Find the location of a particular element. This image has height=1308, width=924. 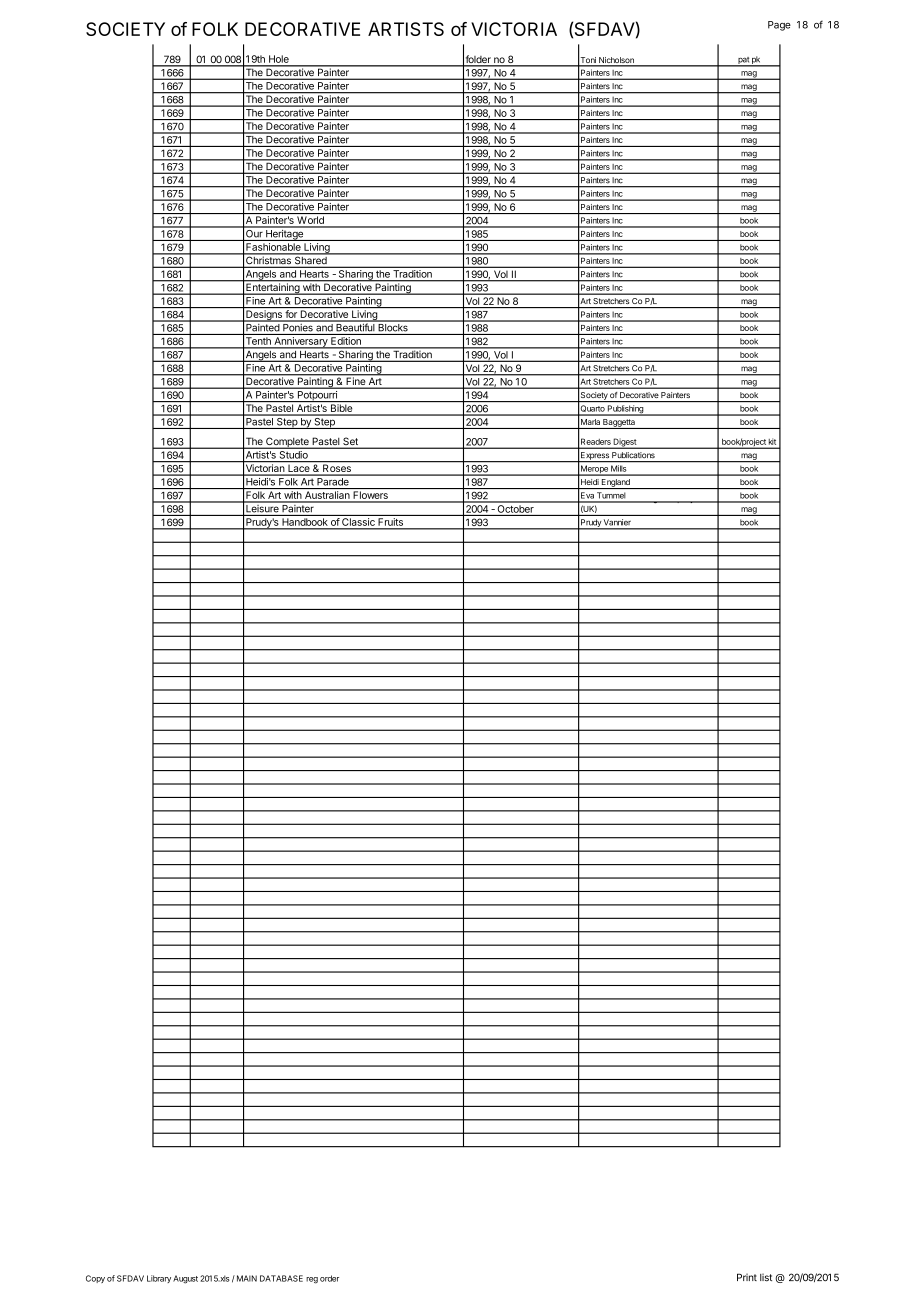

order is located at coordinates (329, 1278).
